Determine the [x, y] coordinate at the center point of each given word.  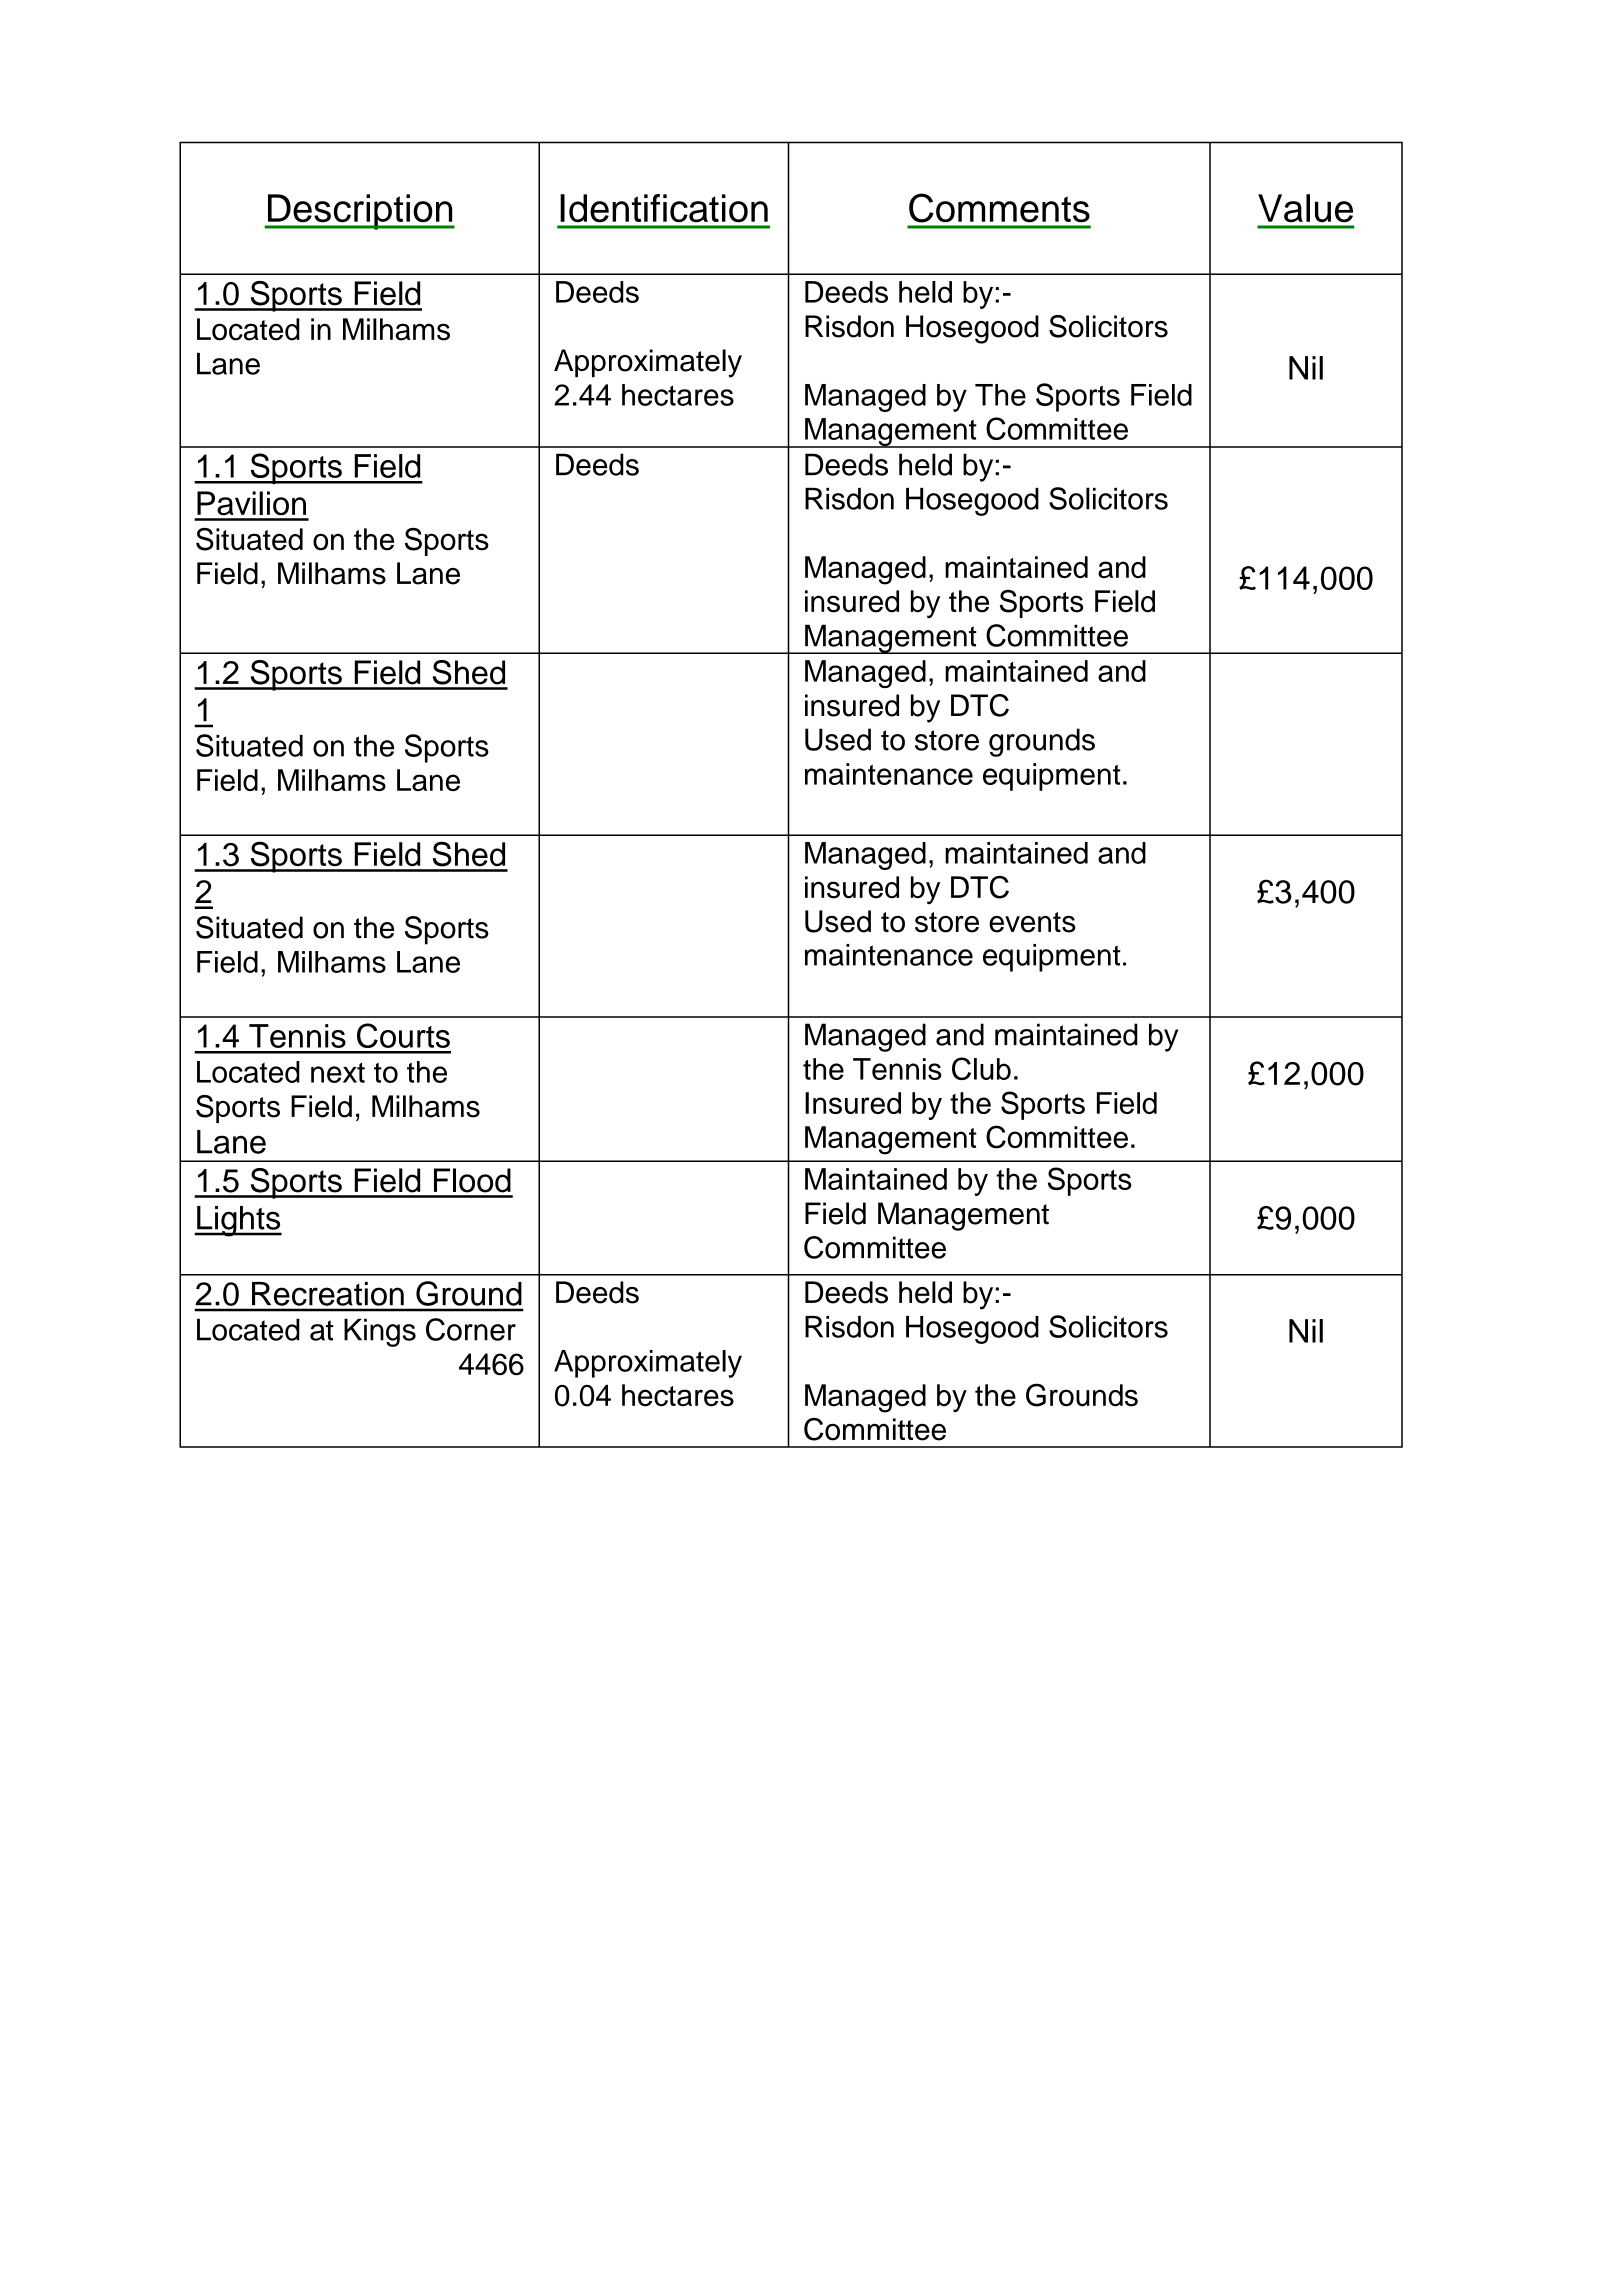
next [338, 1073]
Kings [380, 1332]
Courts [403, 1035]
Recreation [328, 1294]
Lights [238, 1221]
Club [981, 1068]
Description [360, 212]
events [1032, 922]
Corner [471, 1329]
